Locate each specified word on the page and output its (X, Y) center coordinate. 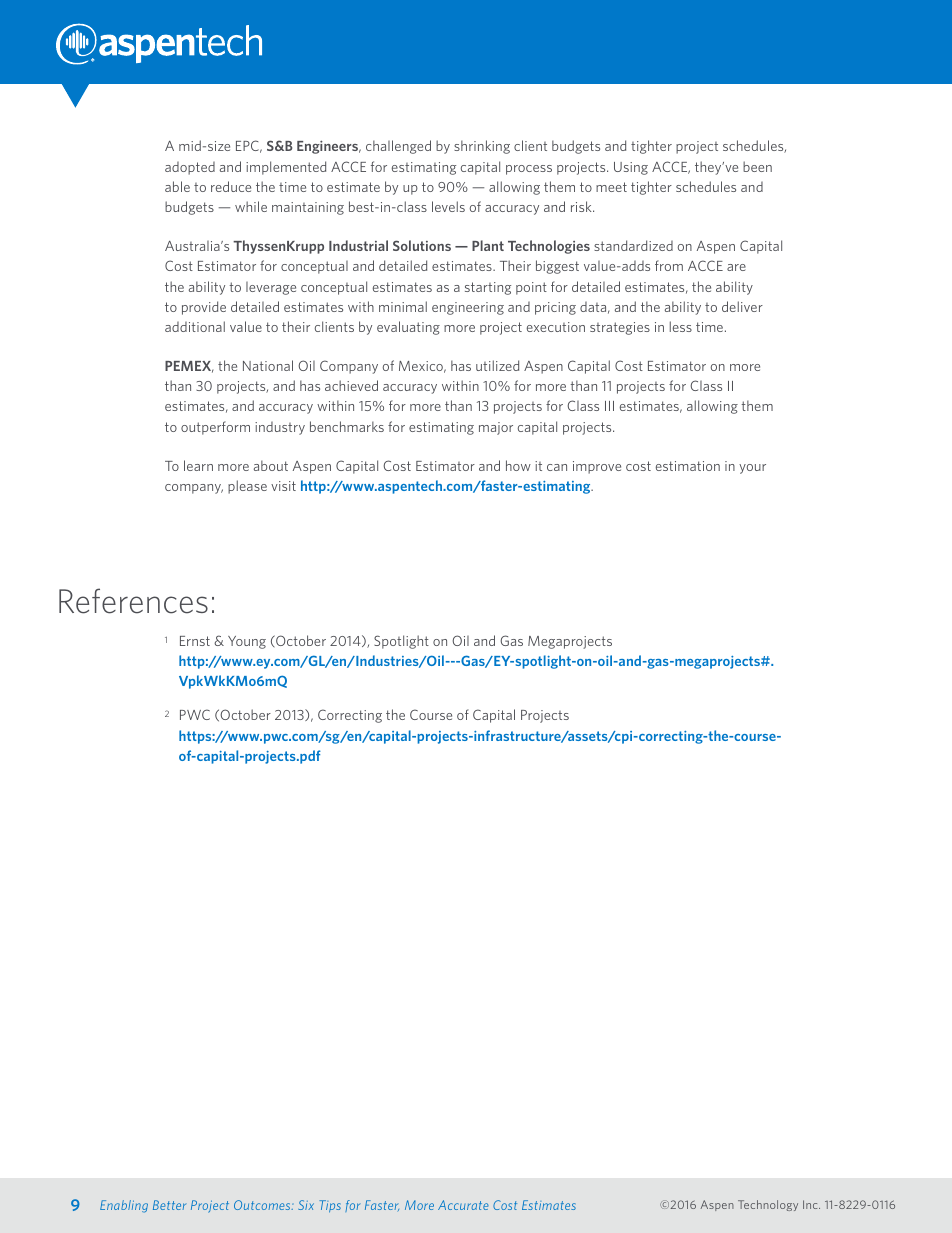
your (752, 469)
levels (448, 206)
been (757, 166)
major (496, 428)
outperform (215, 428)
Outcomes (263, 1205)
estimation (688, 466)
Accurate (463, 1205)
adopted (190, 168)
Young (247, 642)
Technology (768, 1205)
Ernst (195, 641)
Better (169, 1205)
